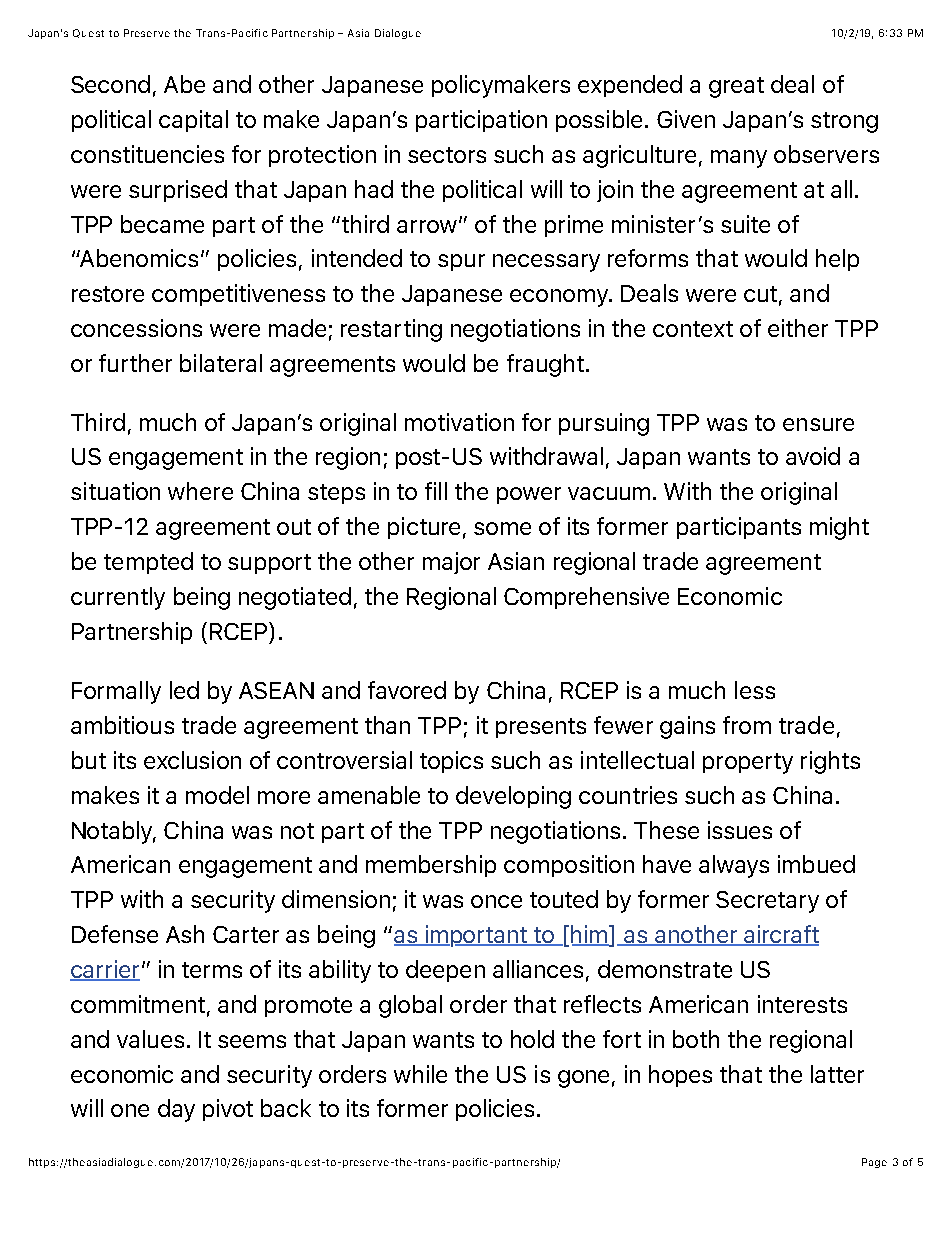 This document has width=952, height=1233. What do you see at coordinates (447, 155) in the document?
I see `sectors` at bounding box center [447, 155].
